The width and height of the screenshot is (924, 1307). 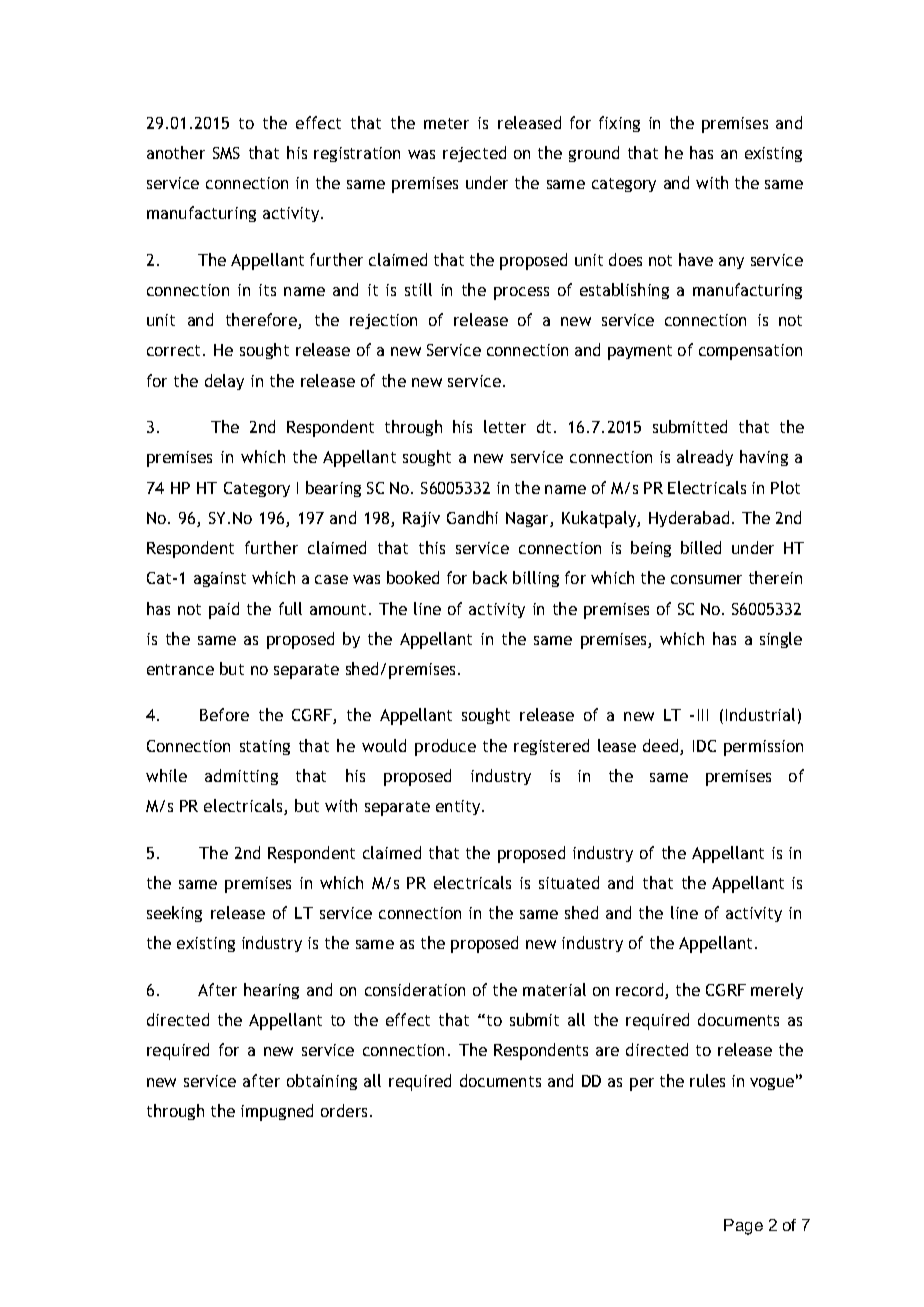 What do you see at coordinates (619, 124) in the screenshot?
I see `fixing` at bounding box center [619, 124].
